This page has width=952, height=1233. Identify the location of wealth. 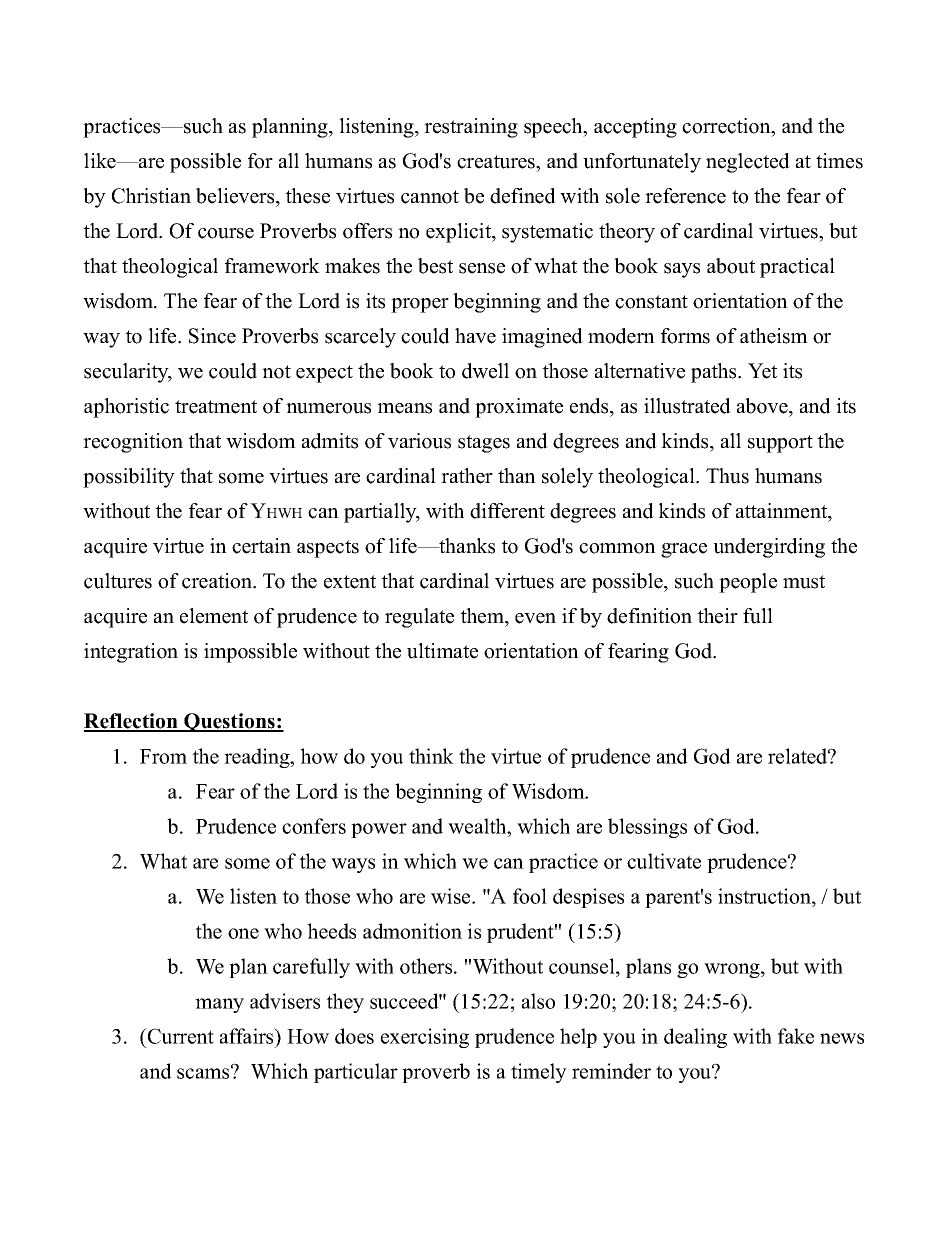
(478, 826).
